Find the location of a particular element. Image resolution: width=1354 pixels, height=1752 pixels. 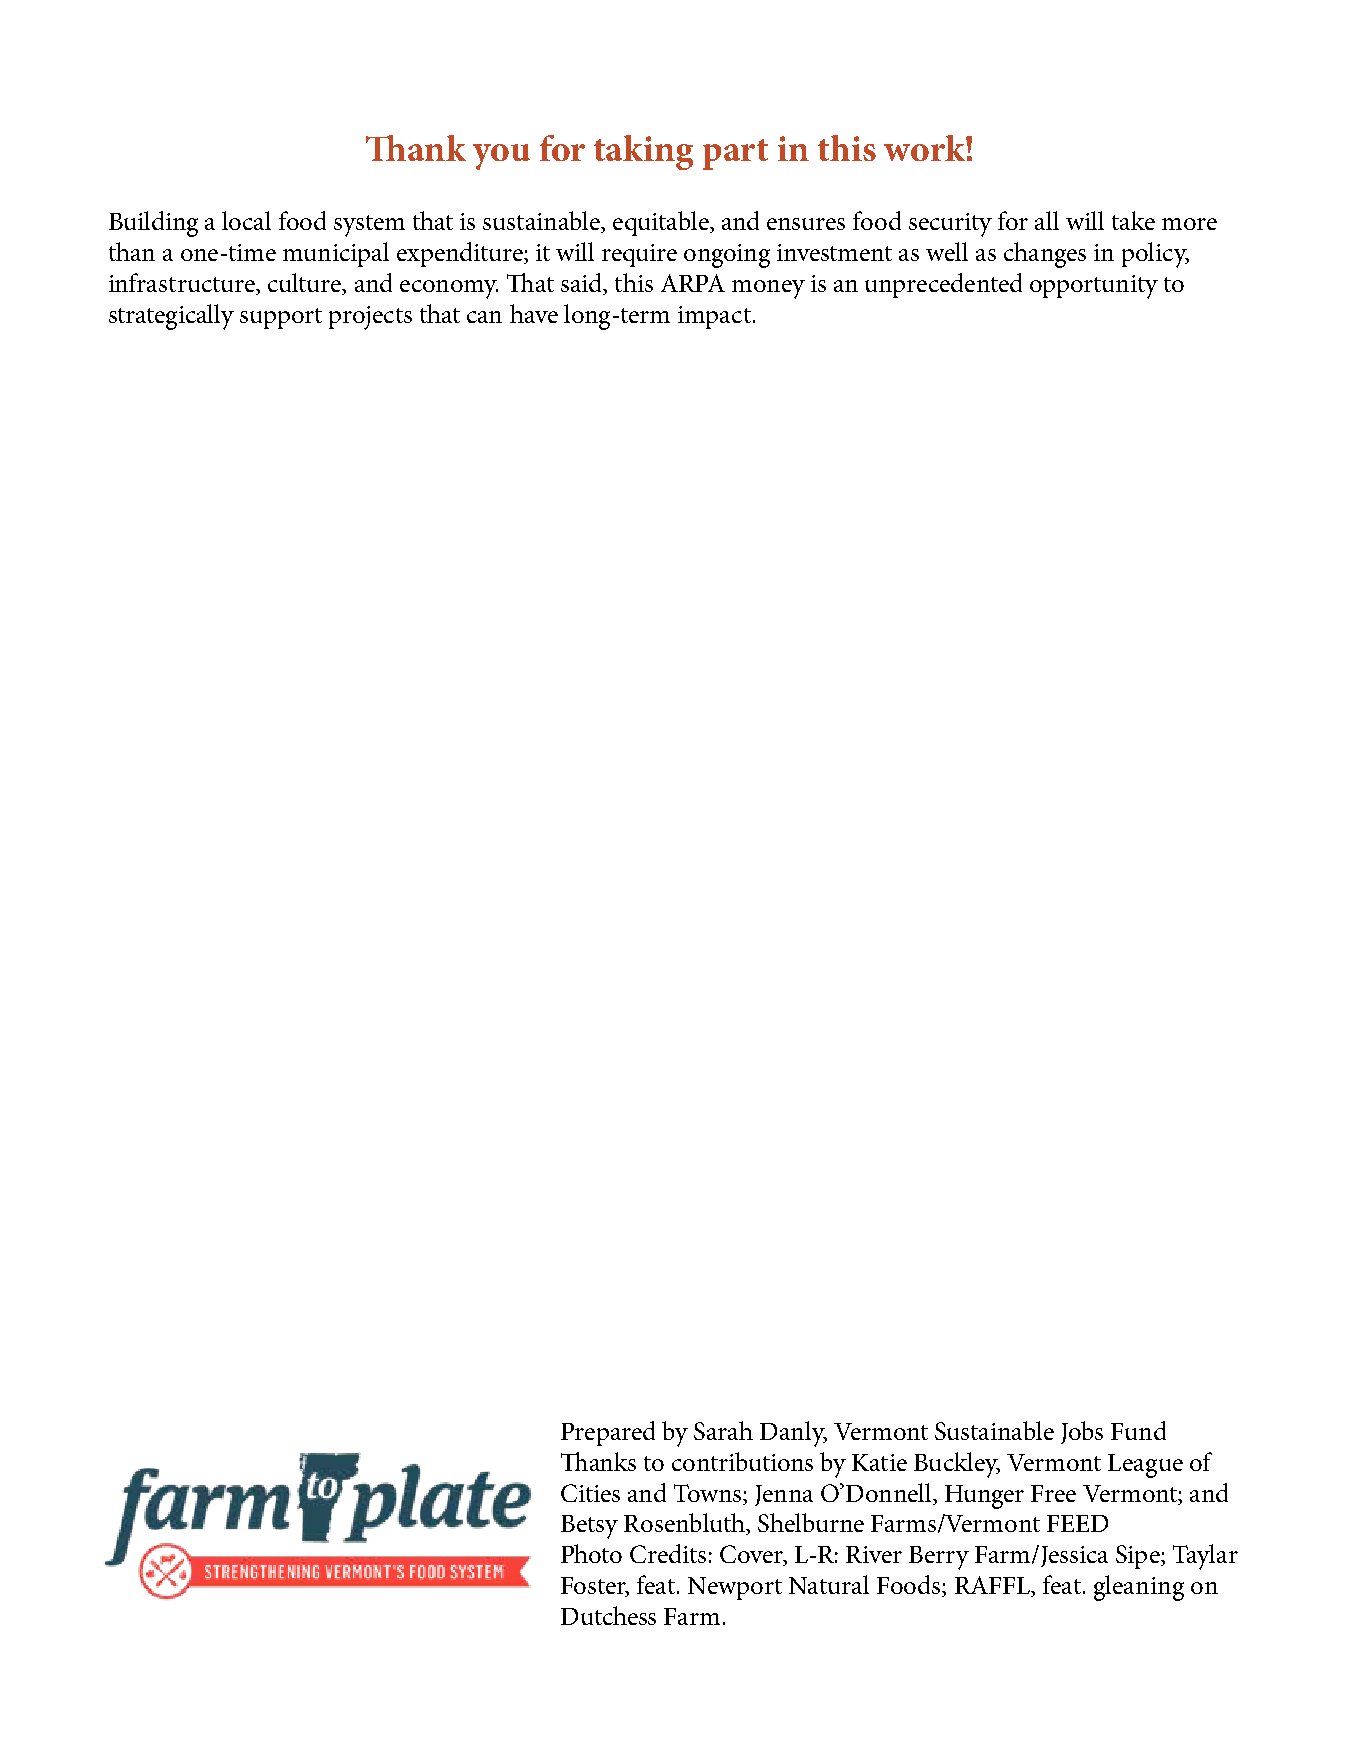

Sarah is located at coordinates (723, 1430).
